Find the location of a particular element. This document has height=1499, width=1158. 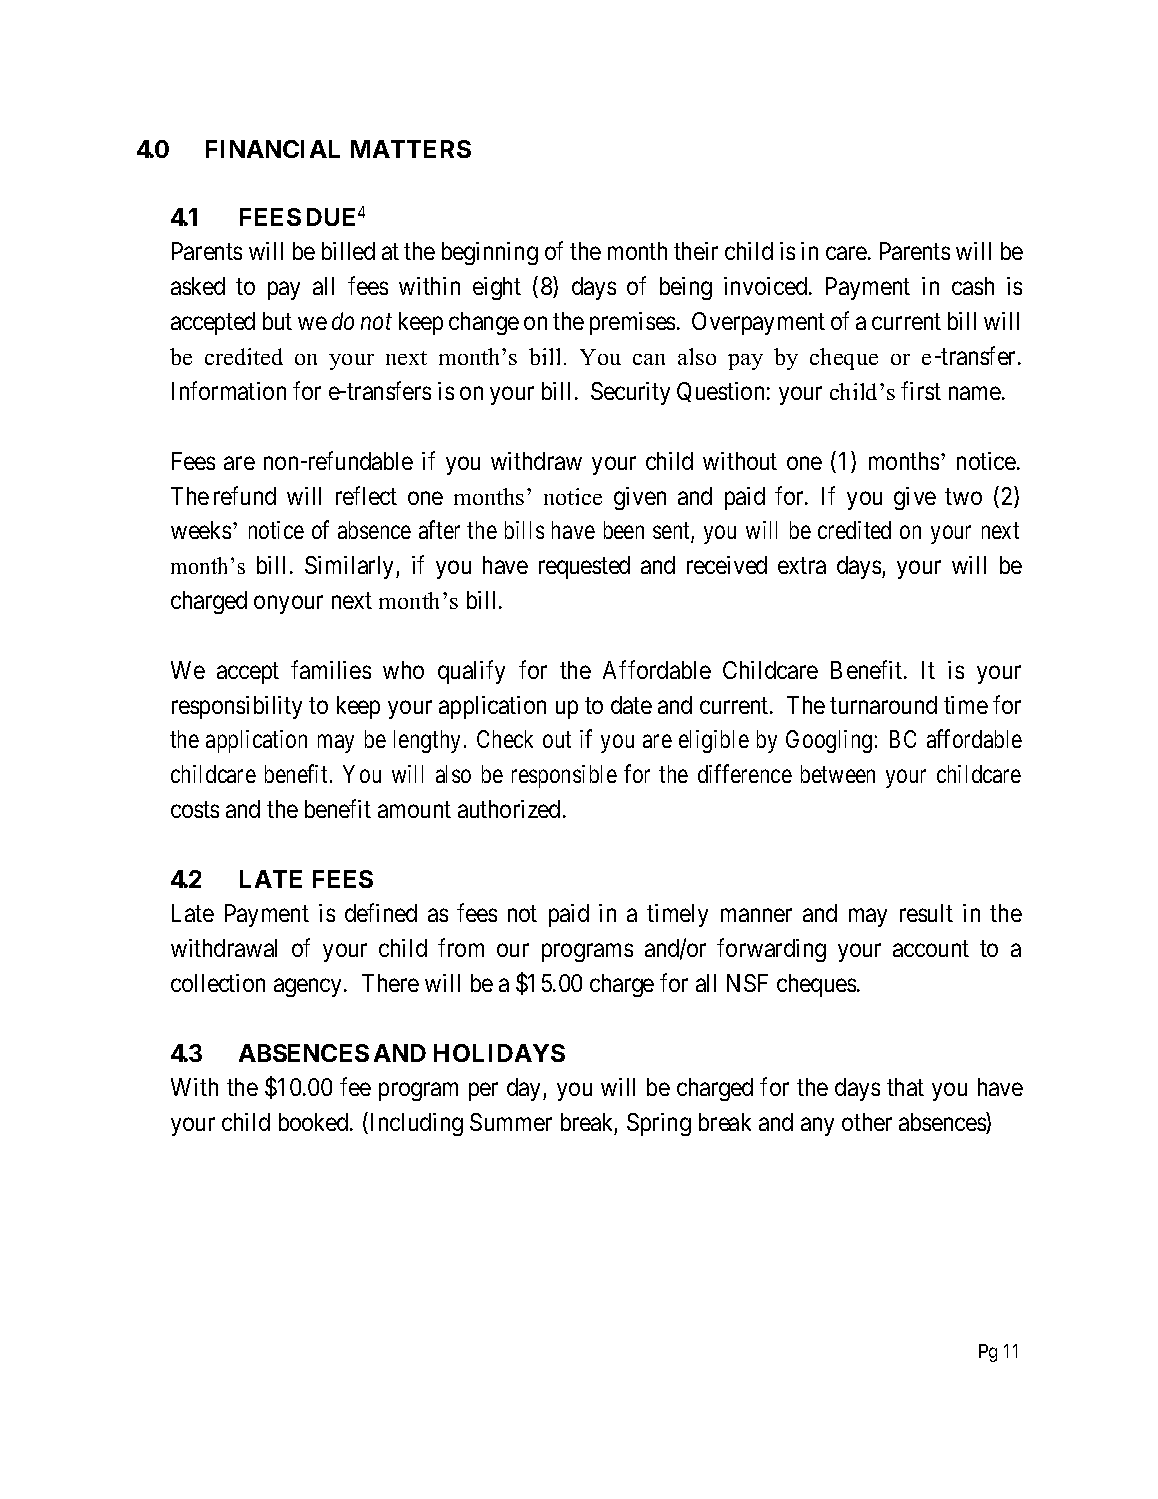

reflect is located at coordinates (366, 495).
